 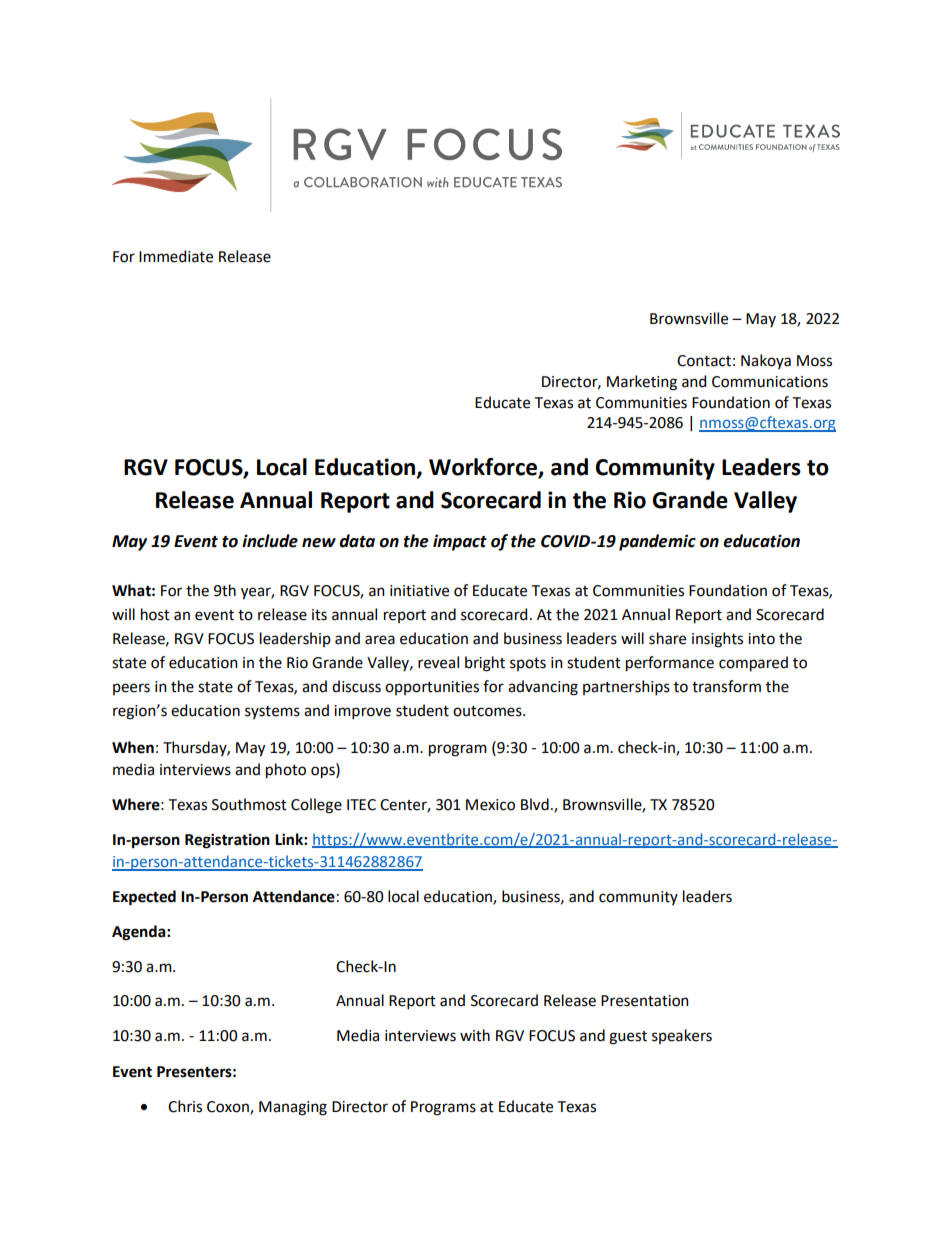 I want to click on Communications, so click(x=770, y=382).
